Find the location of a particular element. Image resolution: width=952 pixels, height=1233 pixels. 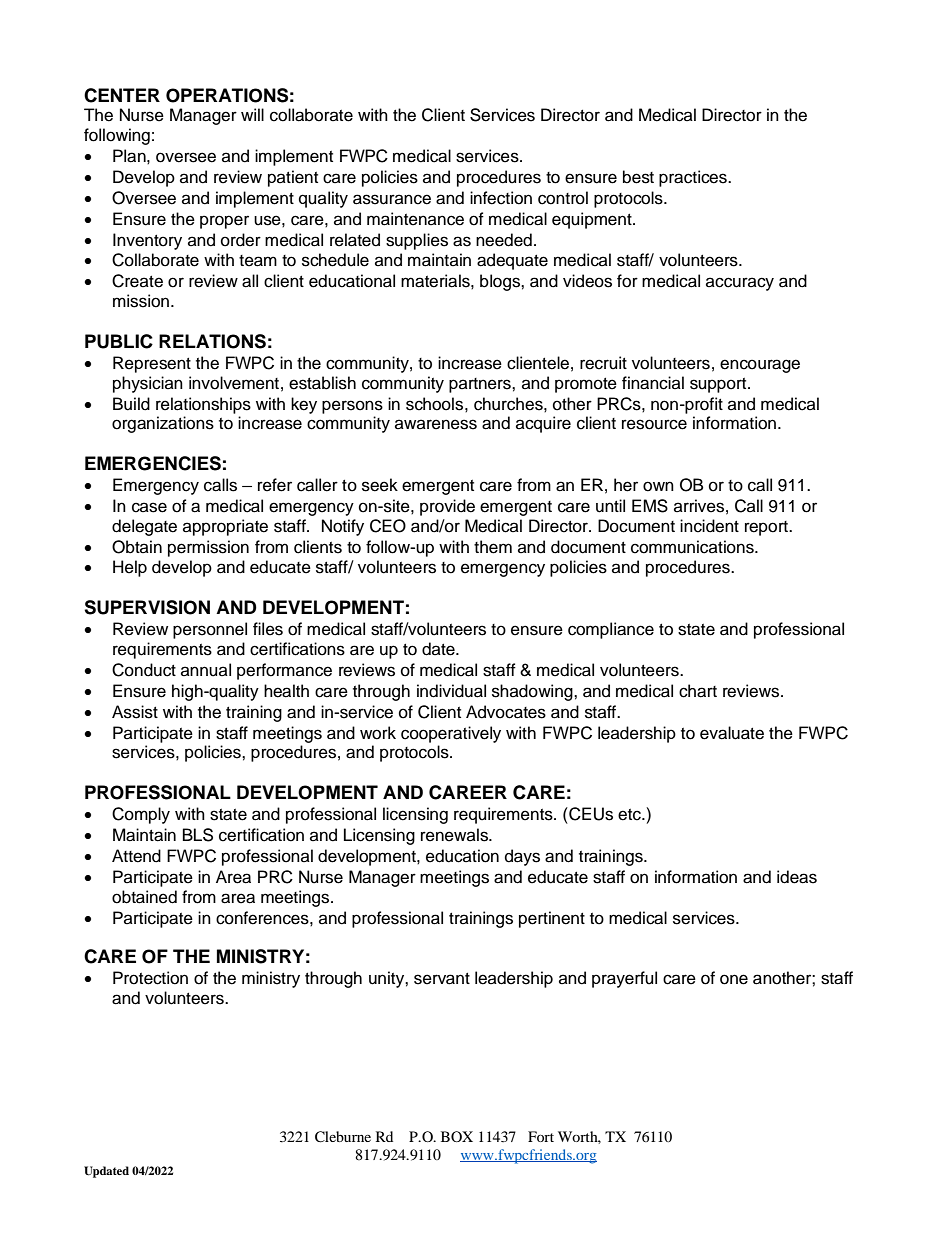

them is located at coordinates (493, 547).
